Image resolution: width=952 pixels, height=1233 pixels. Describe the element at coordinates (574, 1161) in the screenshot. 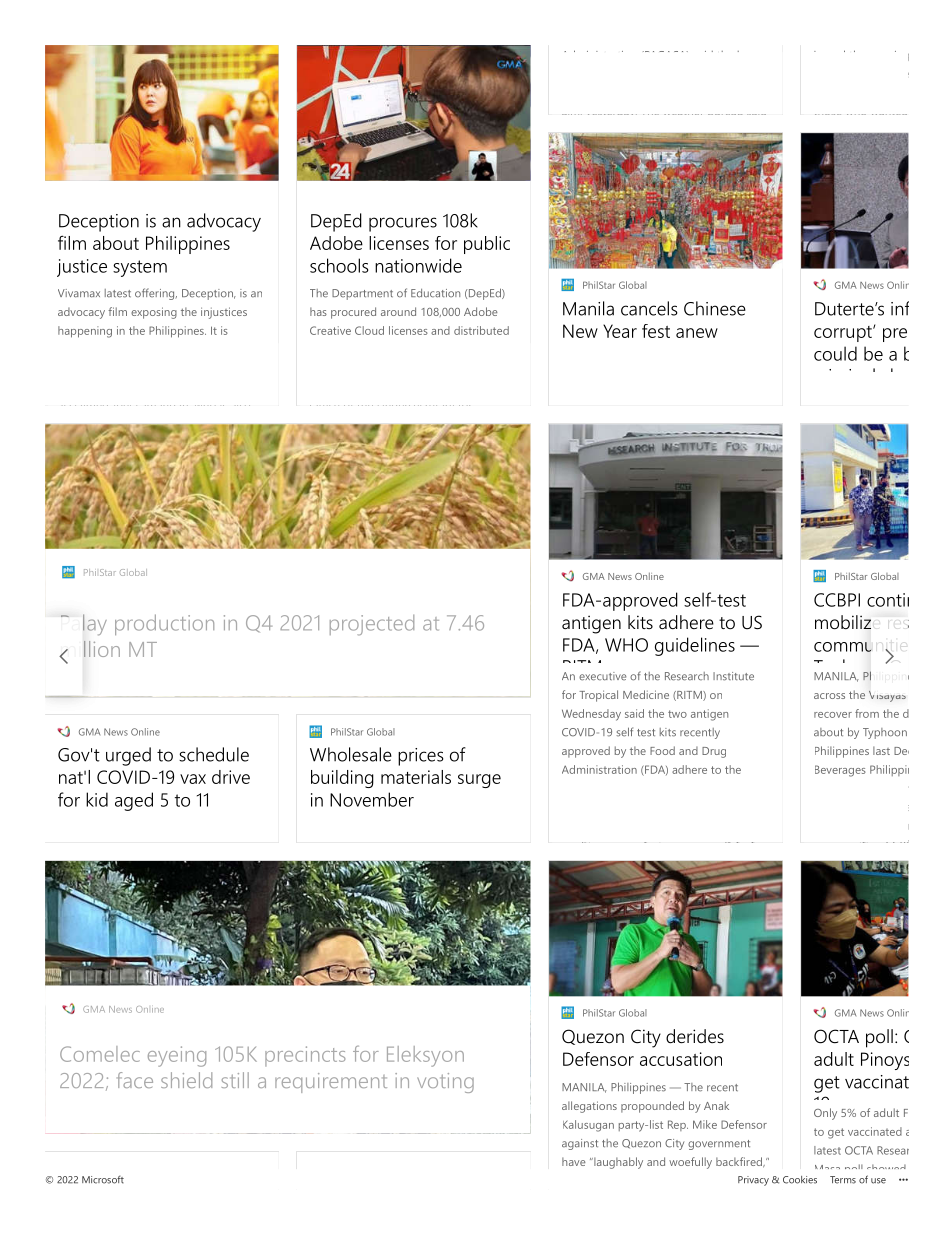

I see `have` at that location.
